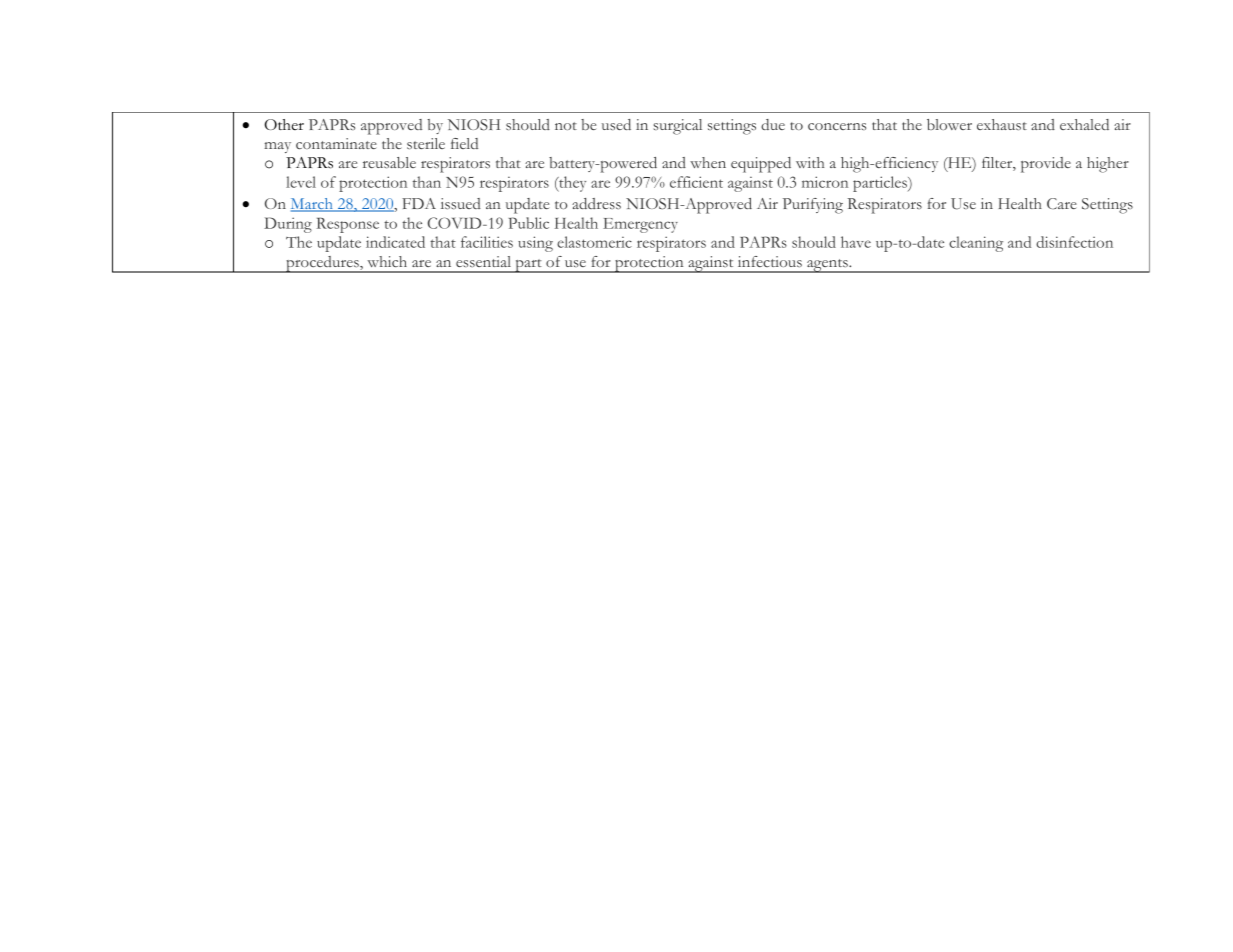 The height and width of the screenshot is (952, 1233). What do you see at coordinates (976, 244) in the screenshot?
I see `cleaning` at bounding box center [976, 244].
